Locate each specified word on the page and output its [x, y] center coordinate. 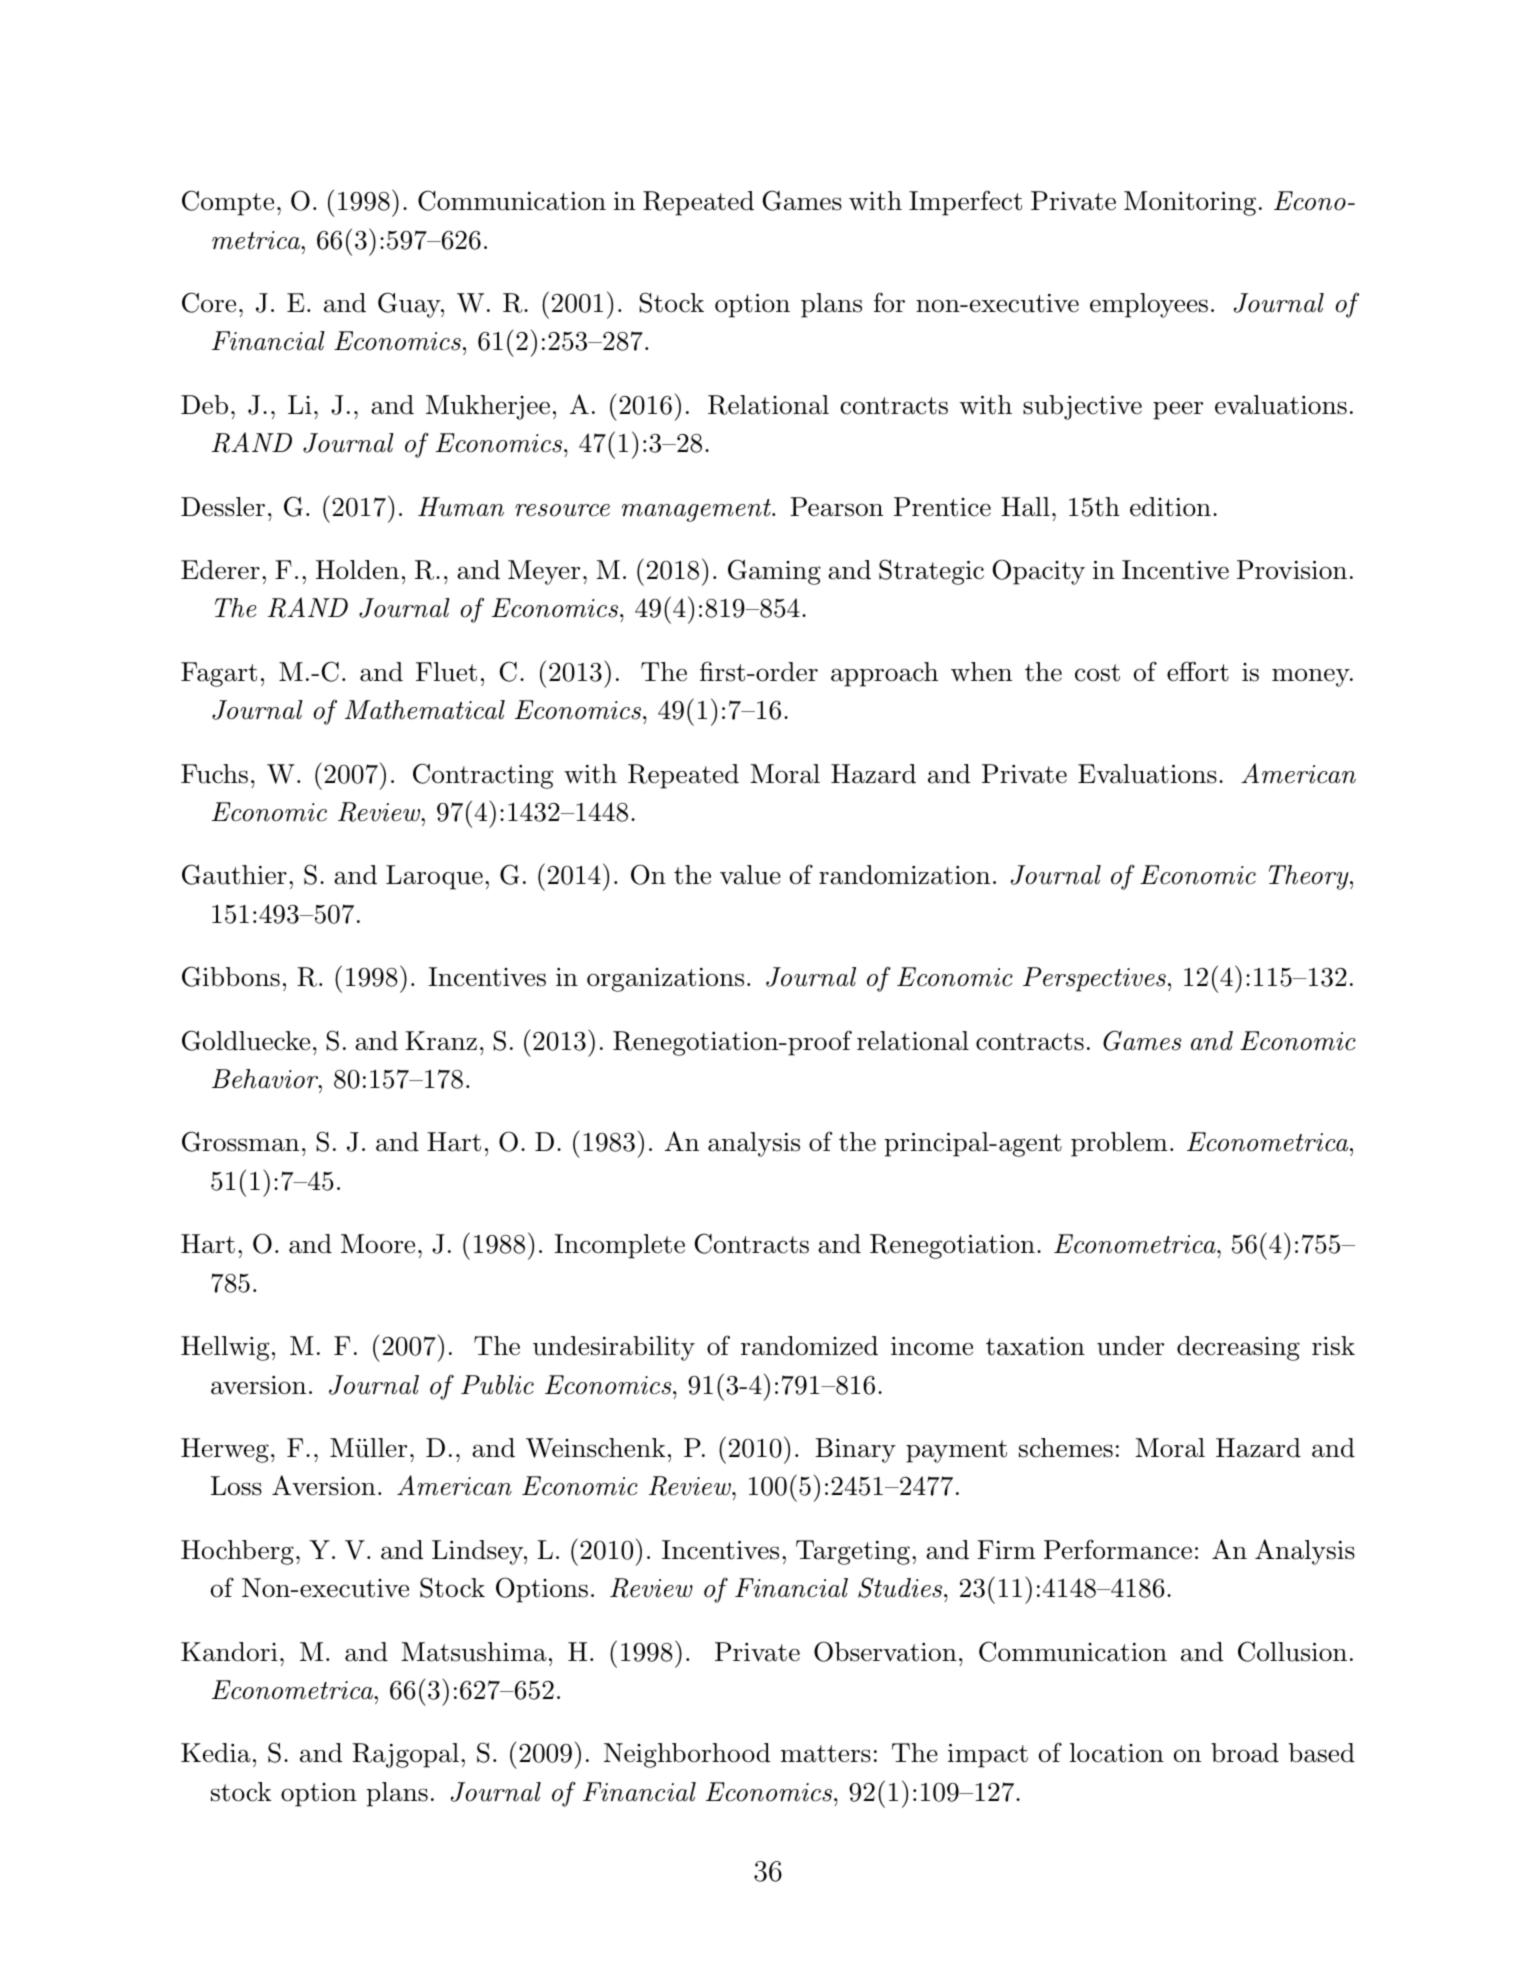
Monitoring [1190, 203]
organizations [665, 980]
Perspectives [1094, 979]
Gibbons [231, 976]
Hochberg [237, 1552]
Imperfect [965, 203]
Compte [228, 203]
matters [826, 1754]
